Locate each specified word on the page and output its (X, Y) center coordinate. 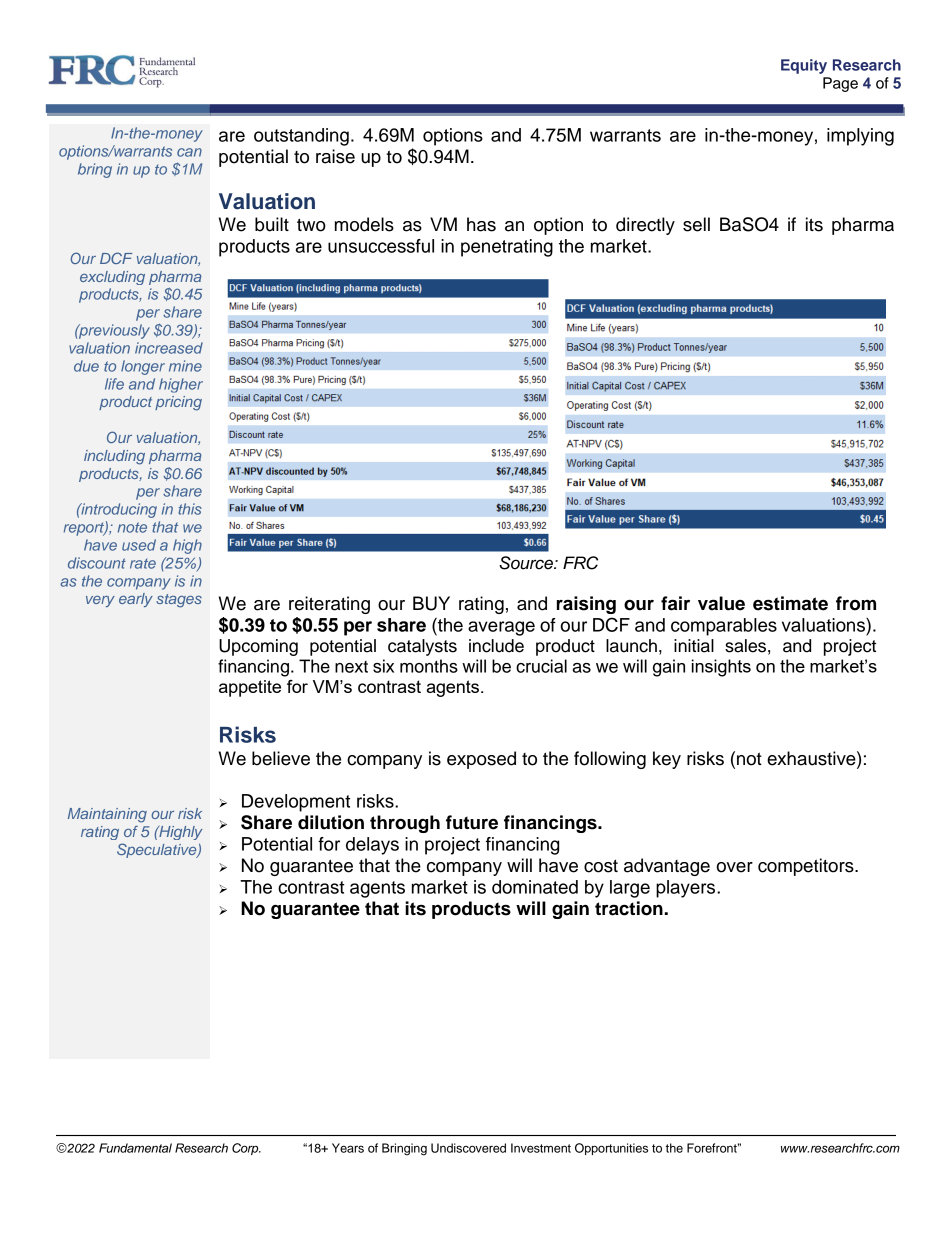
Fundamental (135, 1148)
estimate (790, 603)
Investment (541, 1148)
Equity (804, 66)
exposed (481, 760)
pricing (178, 403)
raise (335, 156)
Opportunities (611, 1149)
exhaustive (812, 758)
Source (527, 563)
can (189, 152)
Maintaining (107, 815)
